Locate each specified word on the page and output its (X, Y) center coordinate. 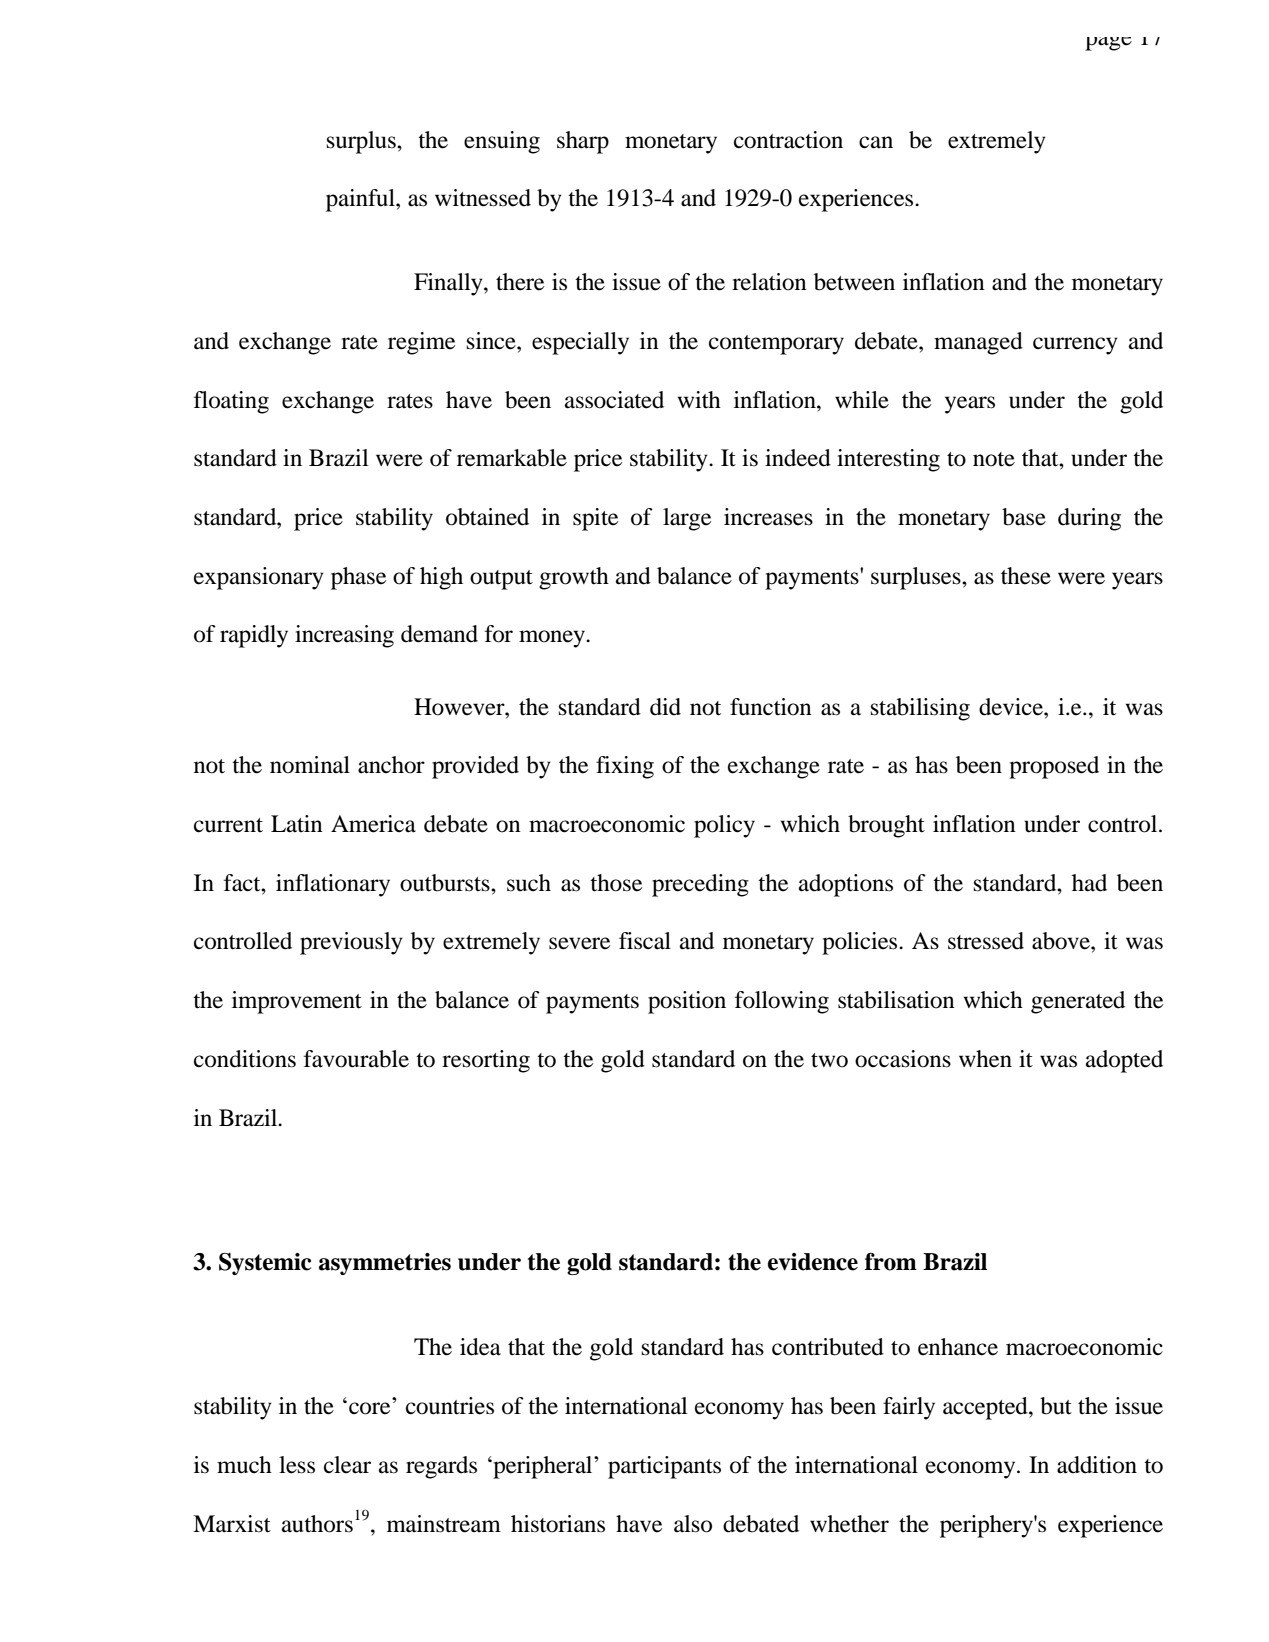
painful (361, 200)
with (699, 400)
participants (664, 1467)
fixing (625, 767)
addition (1097, 1465)
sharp (583, 142)
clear (347, 1465)
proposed (1054, 767)
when (985, 1059)
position (687, 1002)
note (994, 459)
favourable (356, 1059)
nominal (310, 765)
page (1108, 44)
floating (231, 402)
